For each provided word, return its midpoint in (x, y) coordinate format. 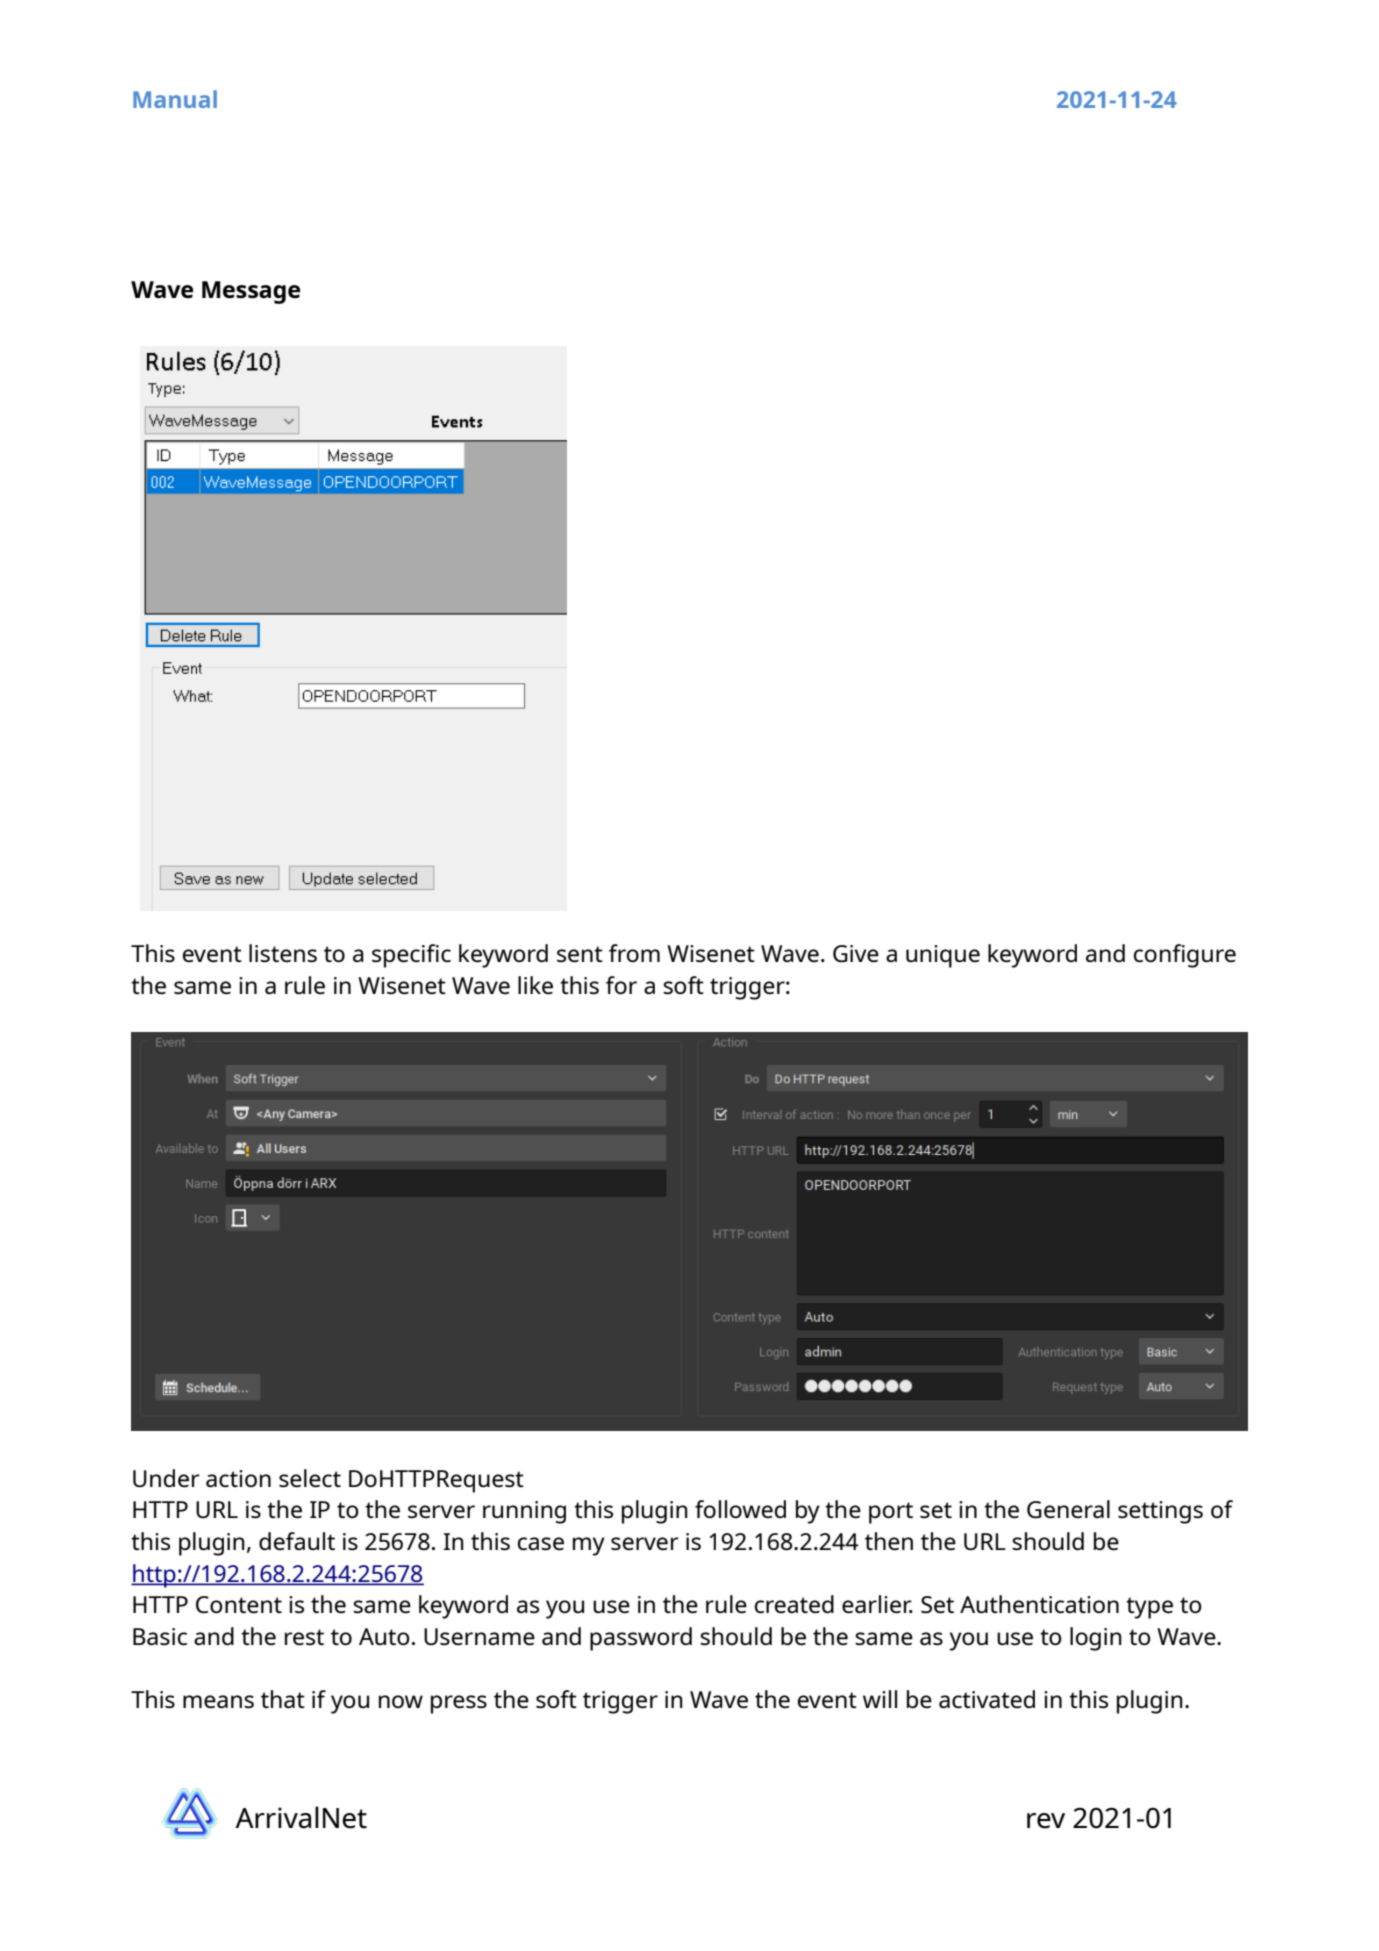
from (634, 953)
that (283, 1699)
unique (943, 956)
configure (1185, 956)
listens (283, 953)
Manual (175, 99)
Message (251, 292)
